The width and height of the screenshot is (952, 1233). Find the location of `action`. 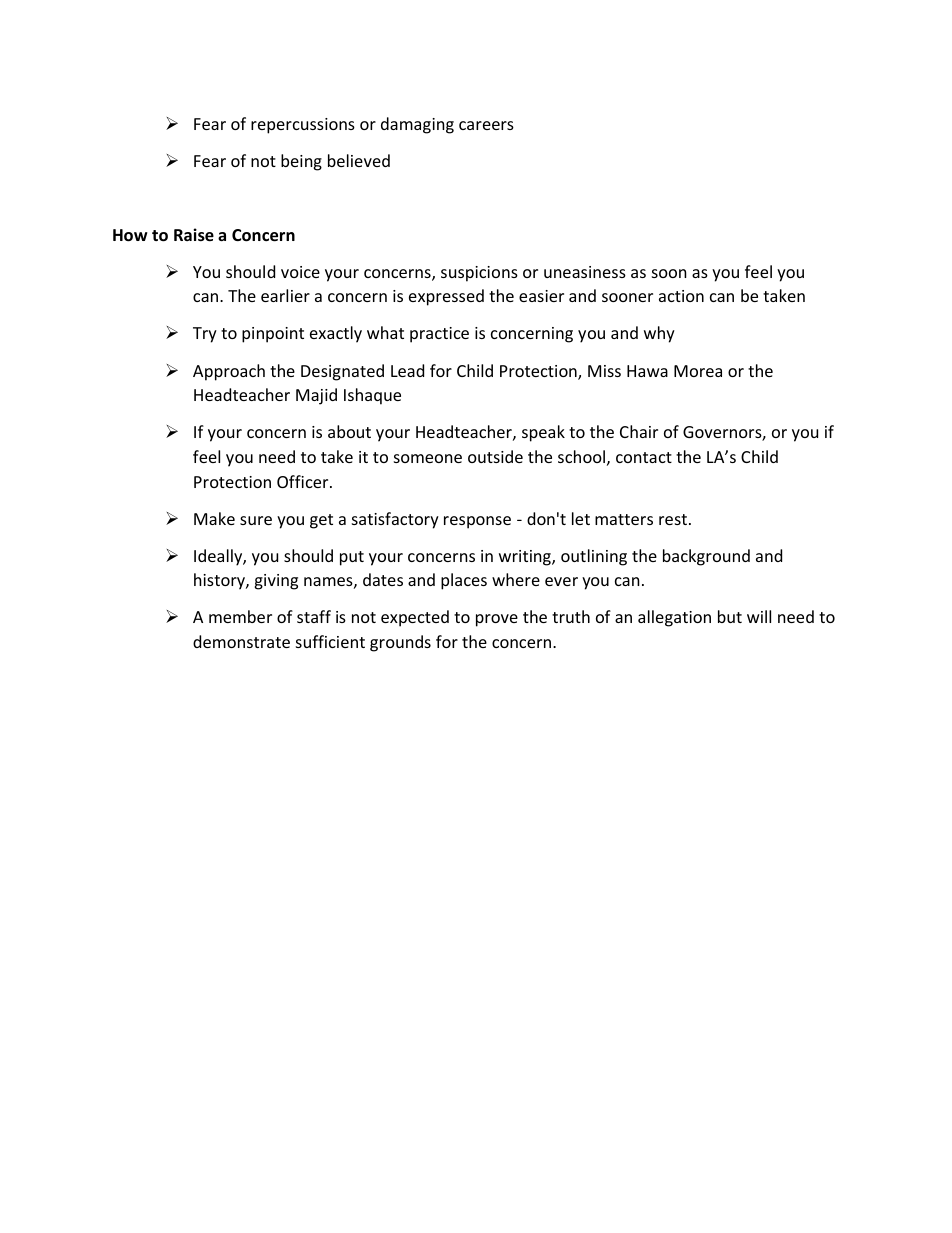

action is located at coordinates (681, 296).
